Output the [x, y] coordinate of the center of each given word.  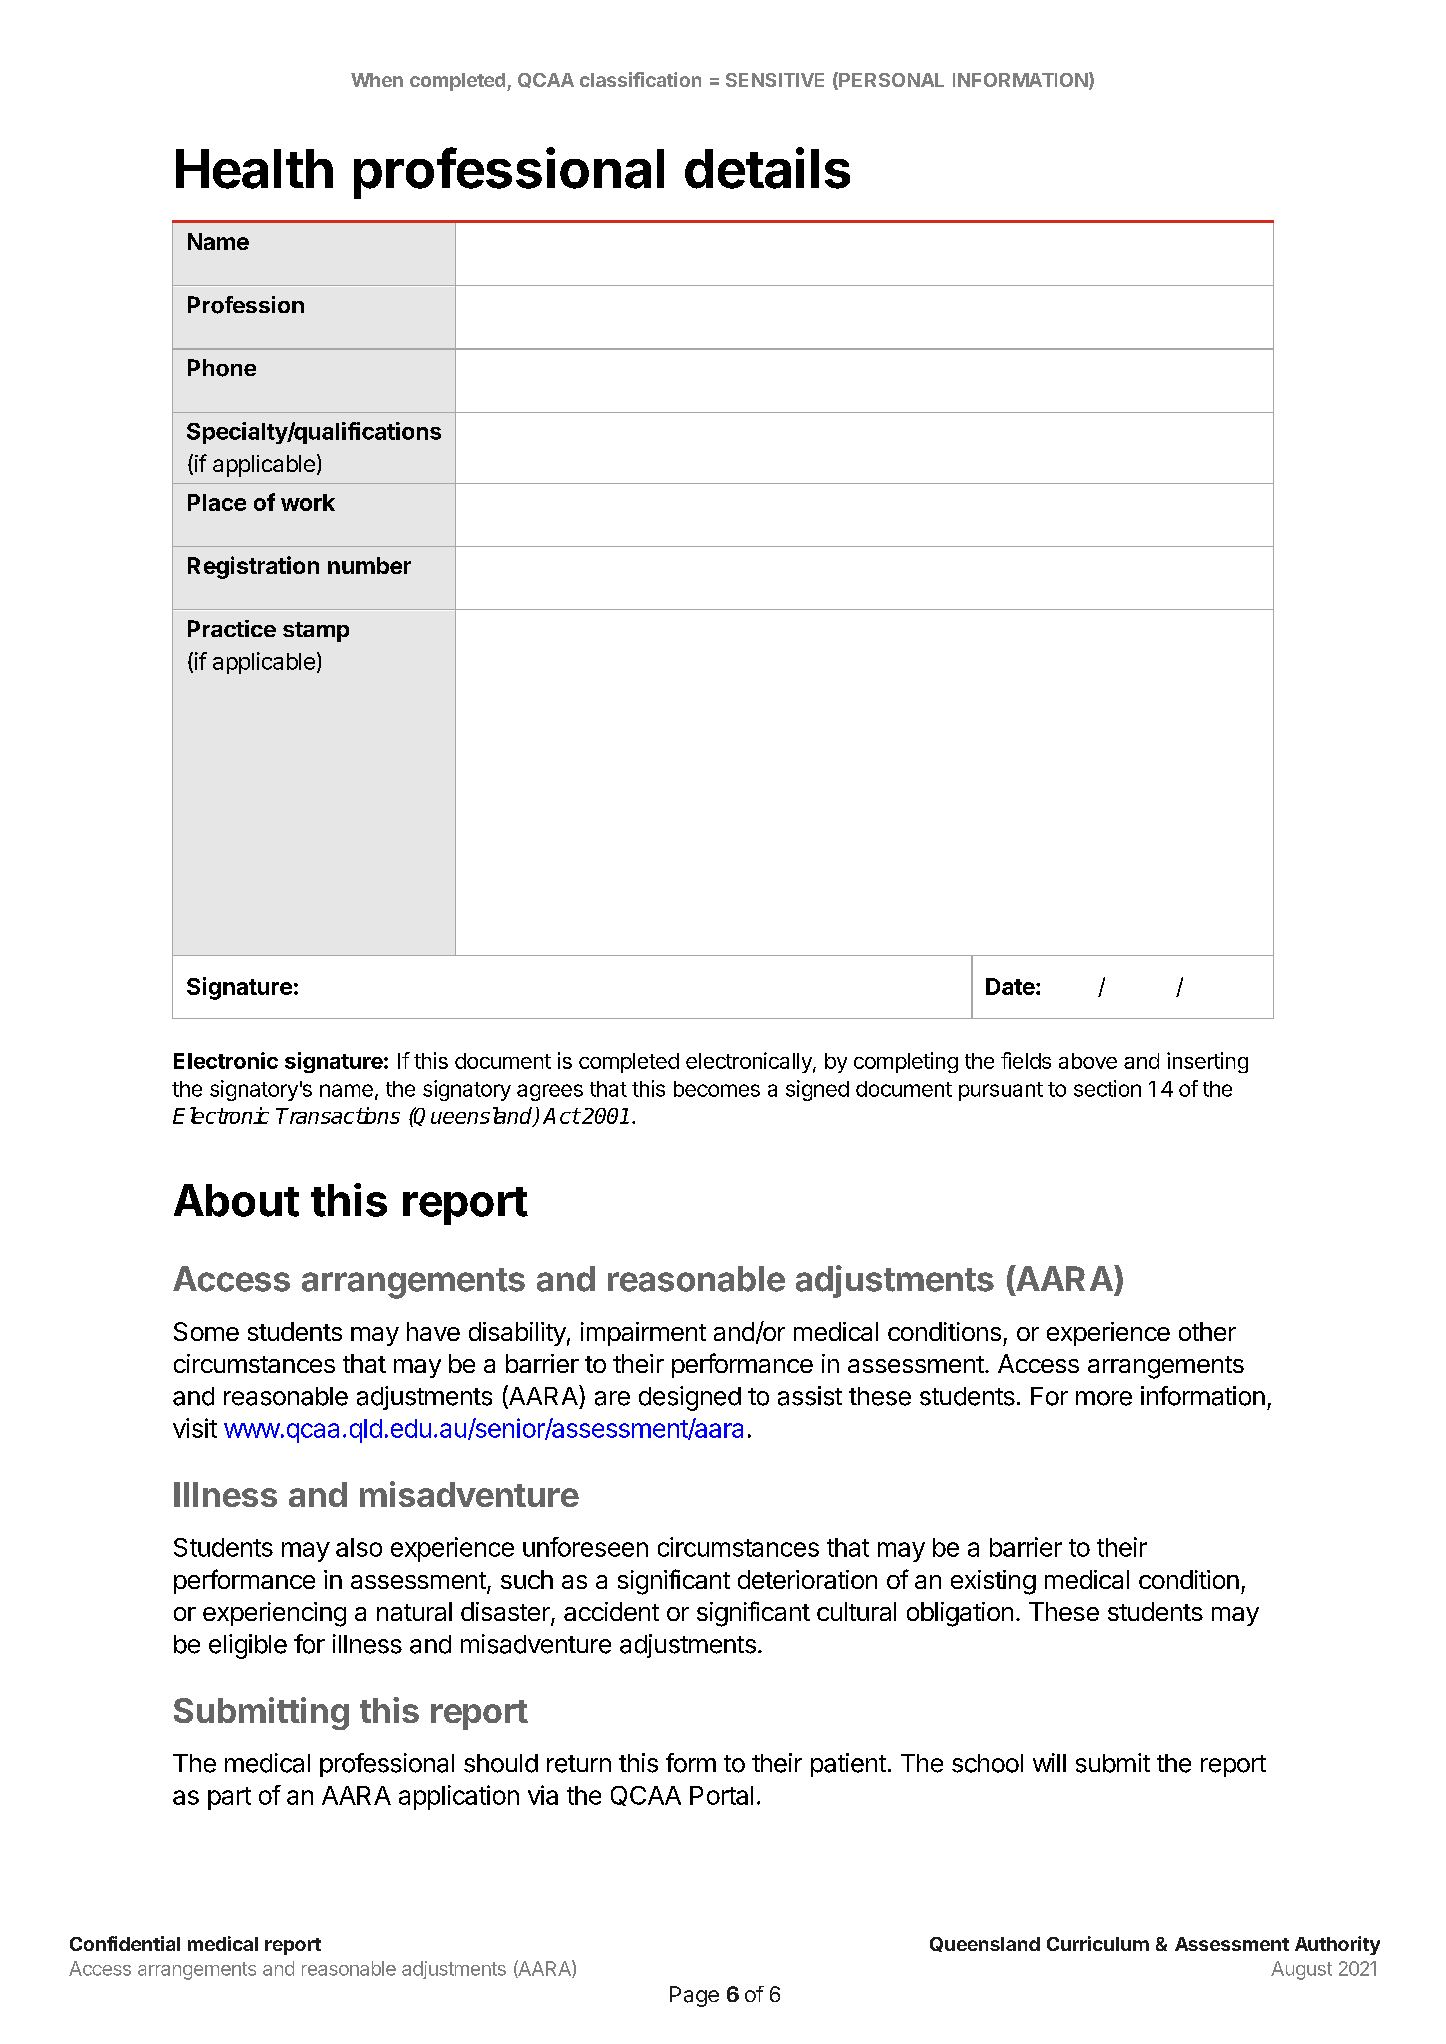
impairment [643, 1334]
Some [206, 1331]
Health [254, 169]
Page [694, 1996]
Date [1010, 986]
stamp [316, 632]
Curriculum [1098, 1943]
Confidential [125, 1943]
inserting [1207, 1062]
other [1207, 1331]
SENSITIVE [775, 80]
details [767, 168]
